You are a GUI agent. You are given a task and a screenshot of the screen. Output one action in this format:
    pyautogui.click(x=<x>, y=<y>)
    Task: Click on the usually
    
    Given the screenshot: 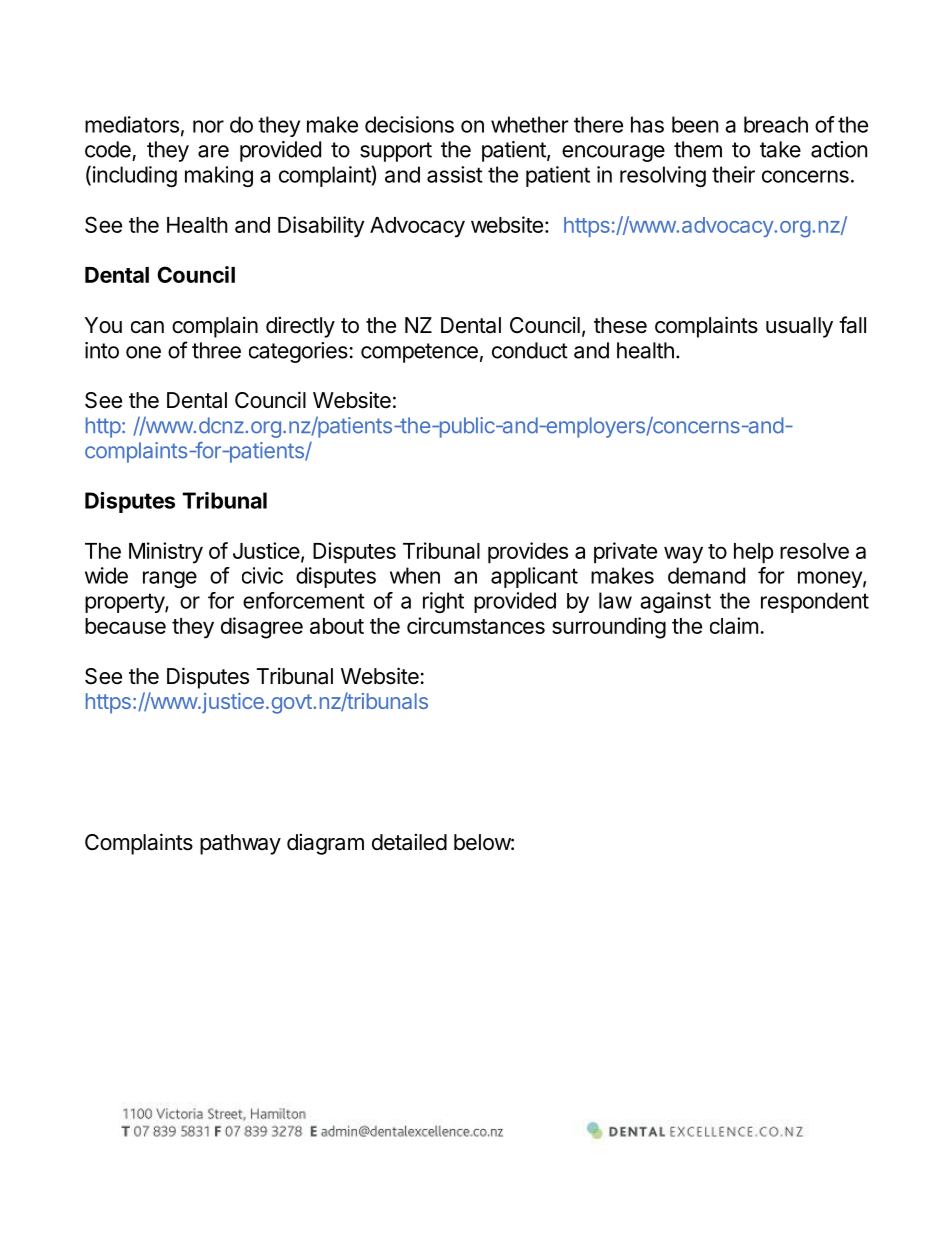 What is the action you would take?
    pyautogui.click(x=799, y=327)
